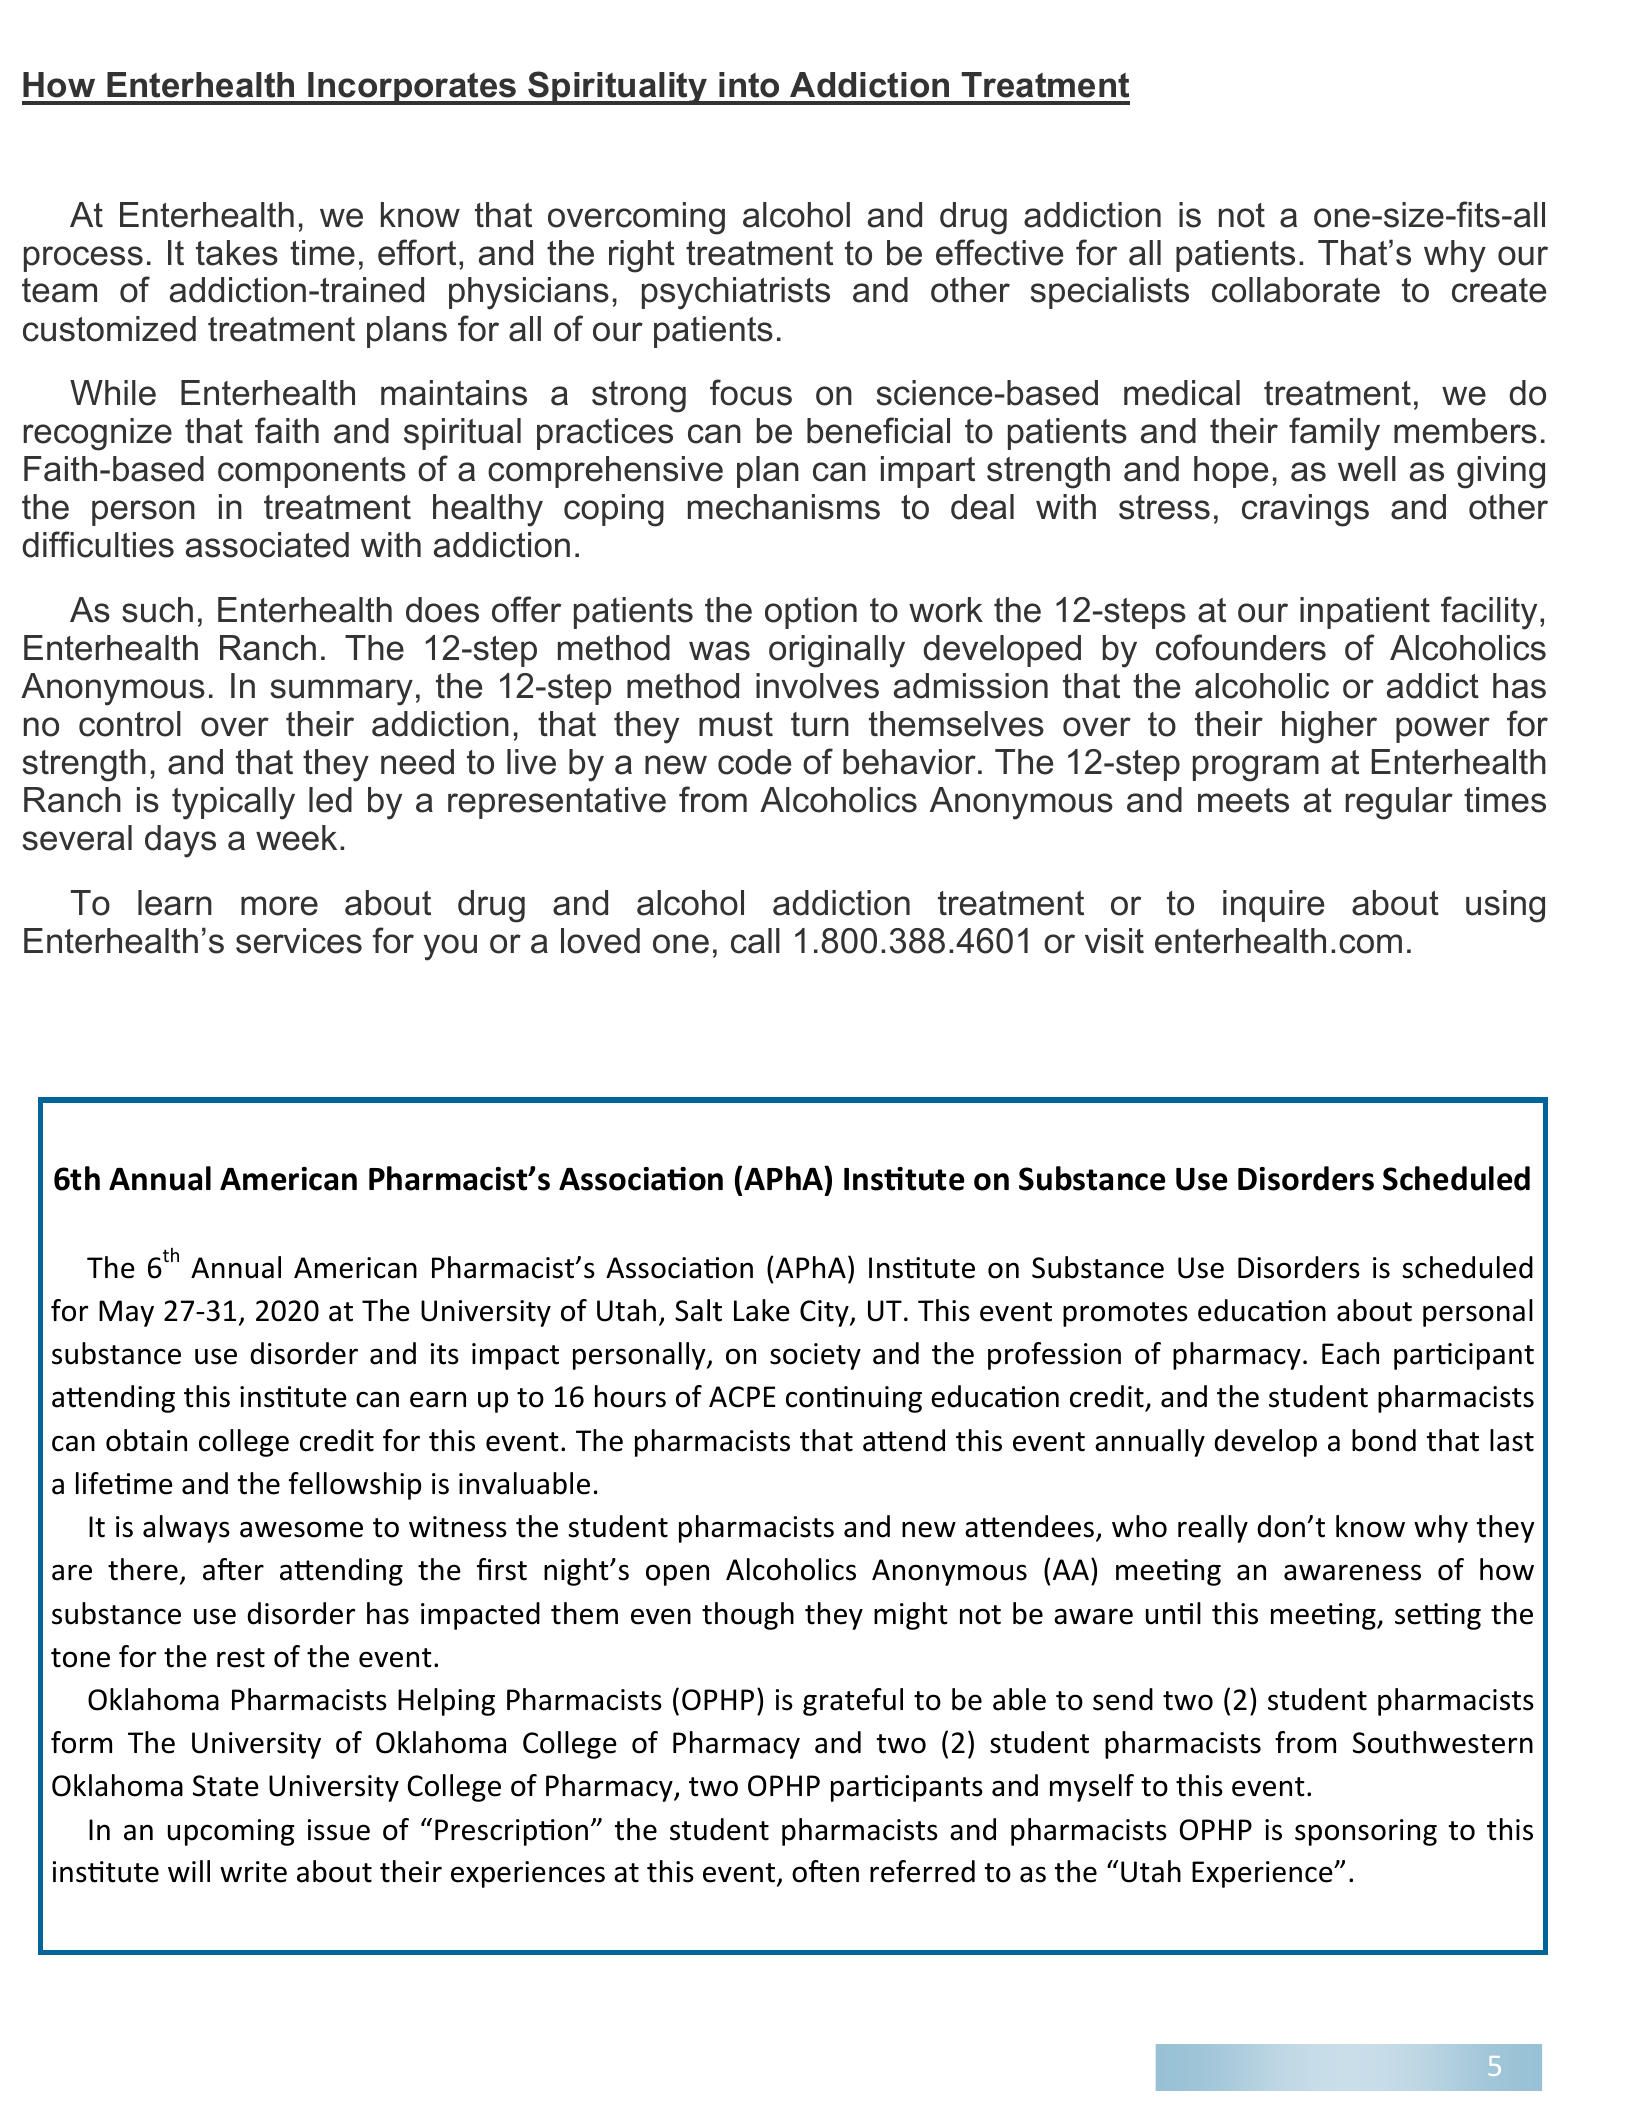 This image has width=1642, height=2125. I want to click on May, so click(126, 1313).
